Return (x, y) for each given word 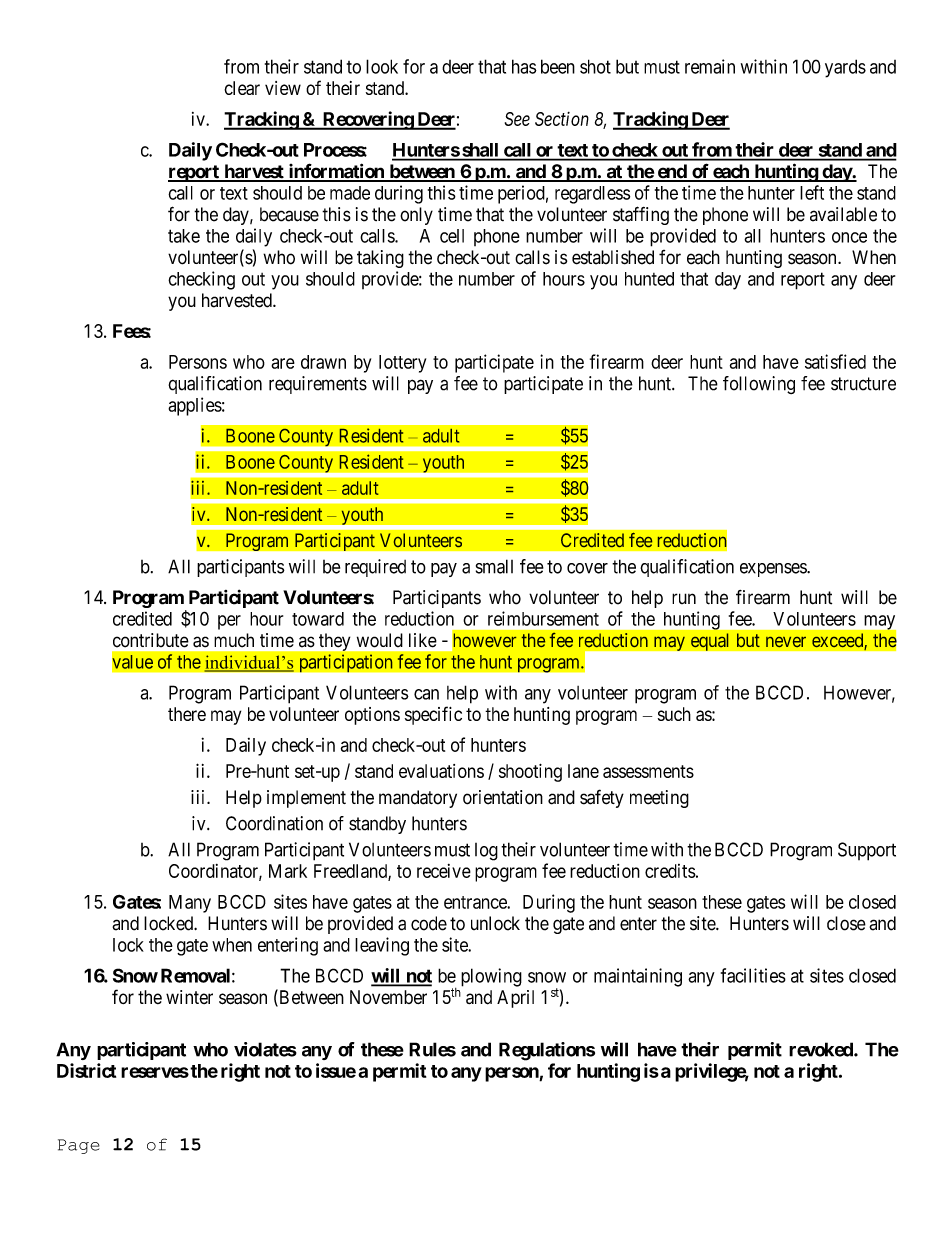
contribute (151, 640)
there (187, 714)
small (494, 566)
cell (452, 236)
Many (190, 904)
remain (710, 66)
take (184, 236)
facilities (753, 975)
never (786, 642)
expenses (774, 570)
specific (433, 715)
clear (242, 88)
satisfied (835, 361)
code (429, 923)
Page (79, 1146)
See (517, 119)
